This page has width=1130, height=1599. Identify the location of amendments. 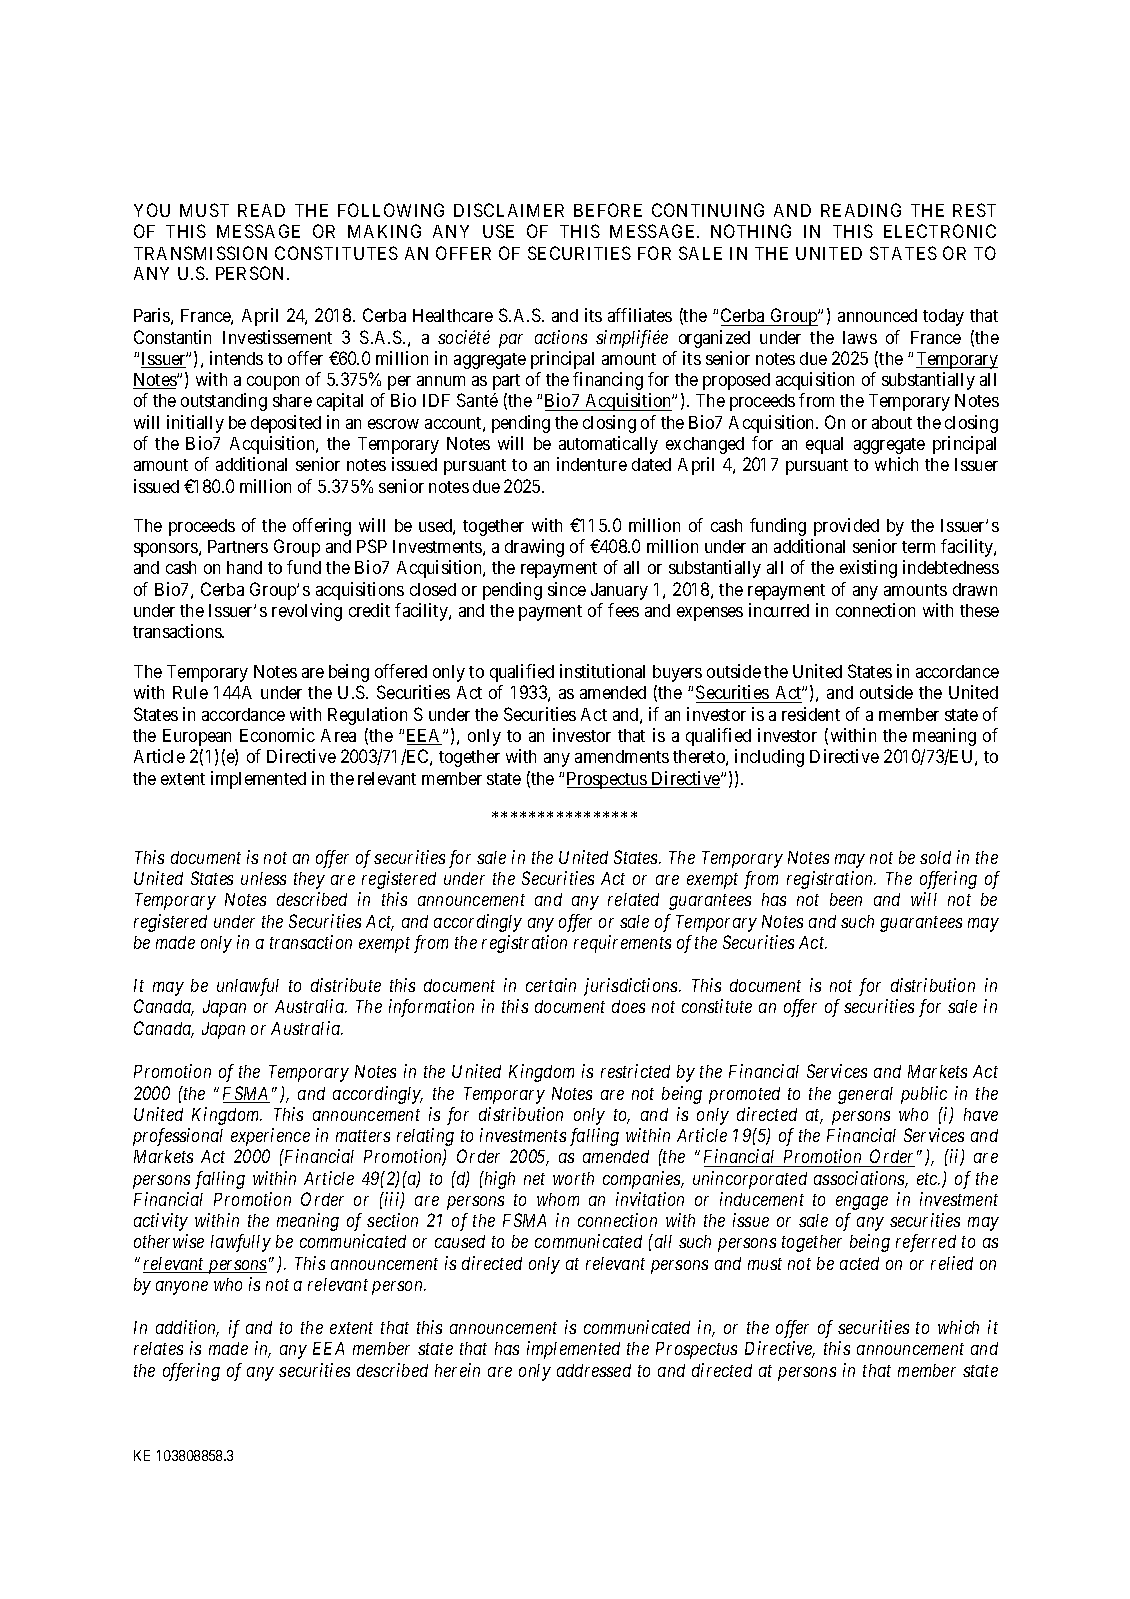
(622, 756).
